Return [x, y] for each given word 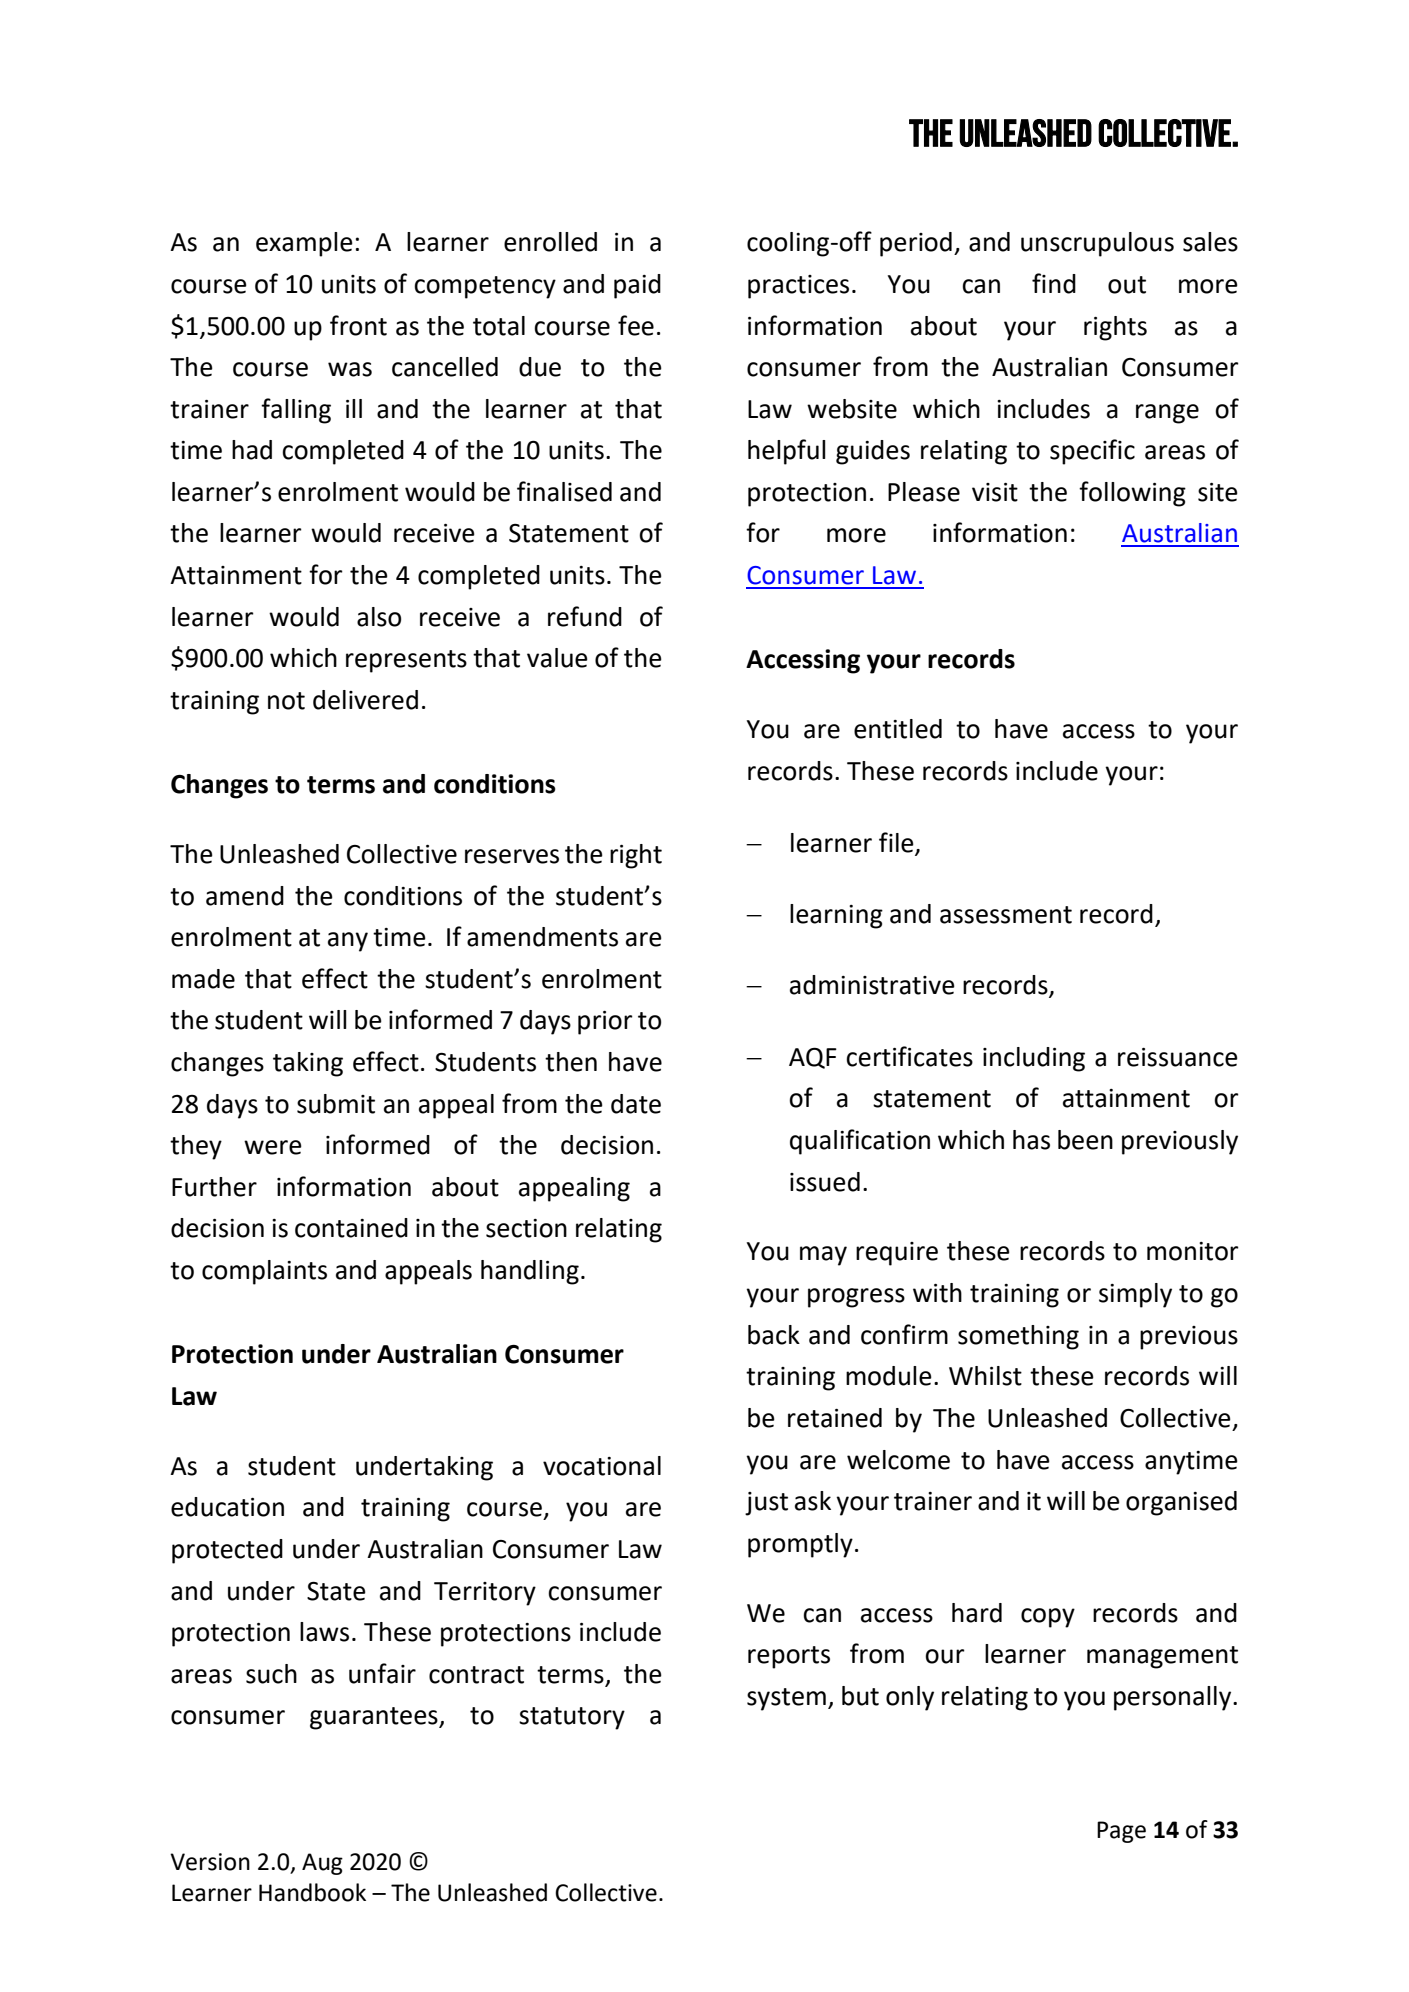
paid [637, 286]
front [358, 325]
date [636, 1104]
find [1054, 283]
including [1034, 1059]
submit [336, 1104]
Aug [322, 1864]
